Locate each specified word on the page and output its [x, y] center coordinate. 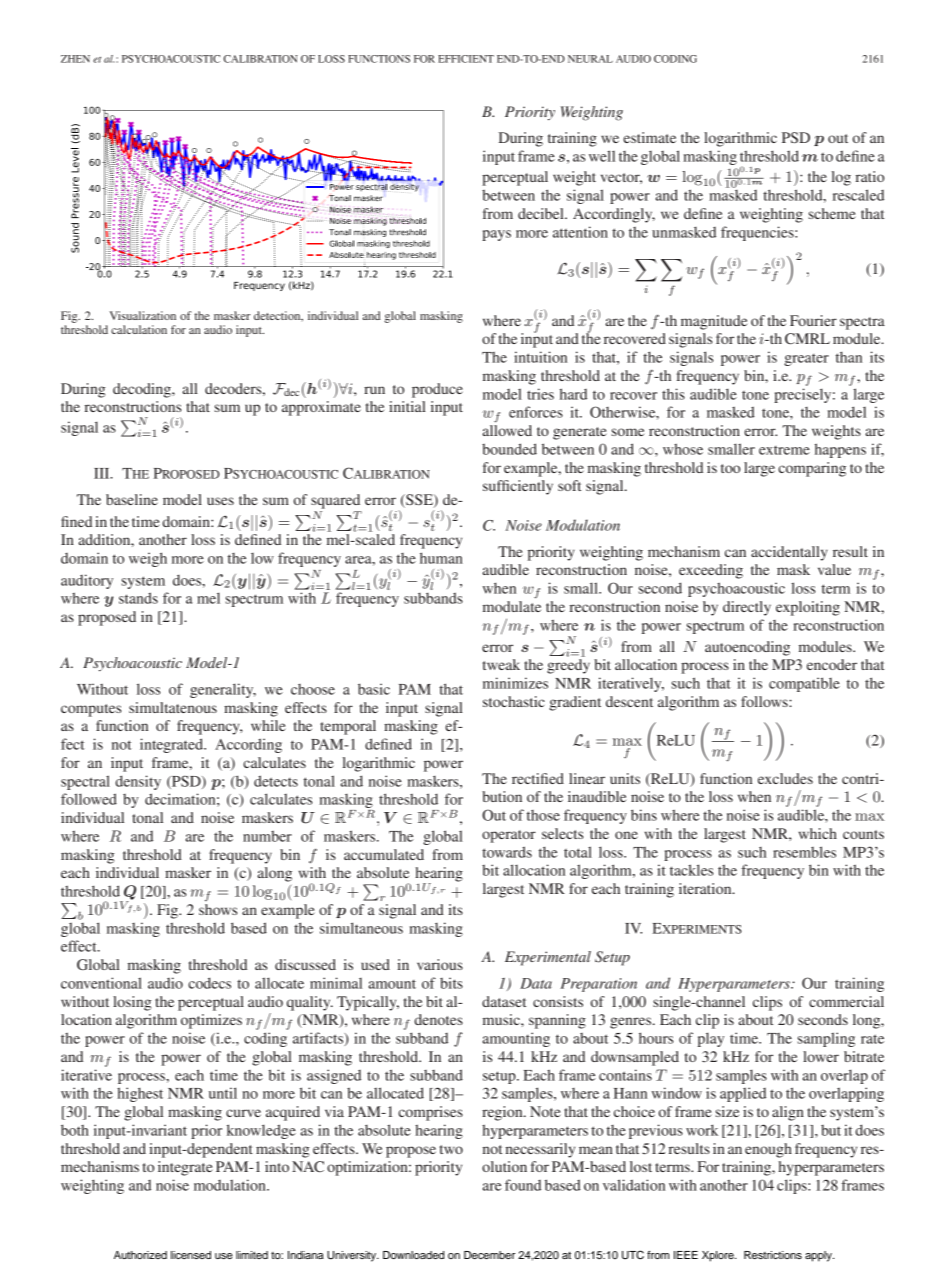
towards [507, 852]
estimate [649, 137]
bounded [509, 449]
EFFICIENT [466, 59]
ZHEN [75, 59]
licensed [191, 1255]
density [138, 782]
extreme [784, 450]
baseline [132, 499]
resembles [804, 852]
